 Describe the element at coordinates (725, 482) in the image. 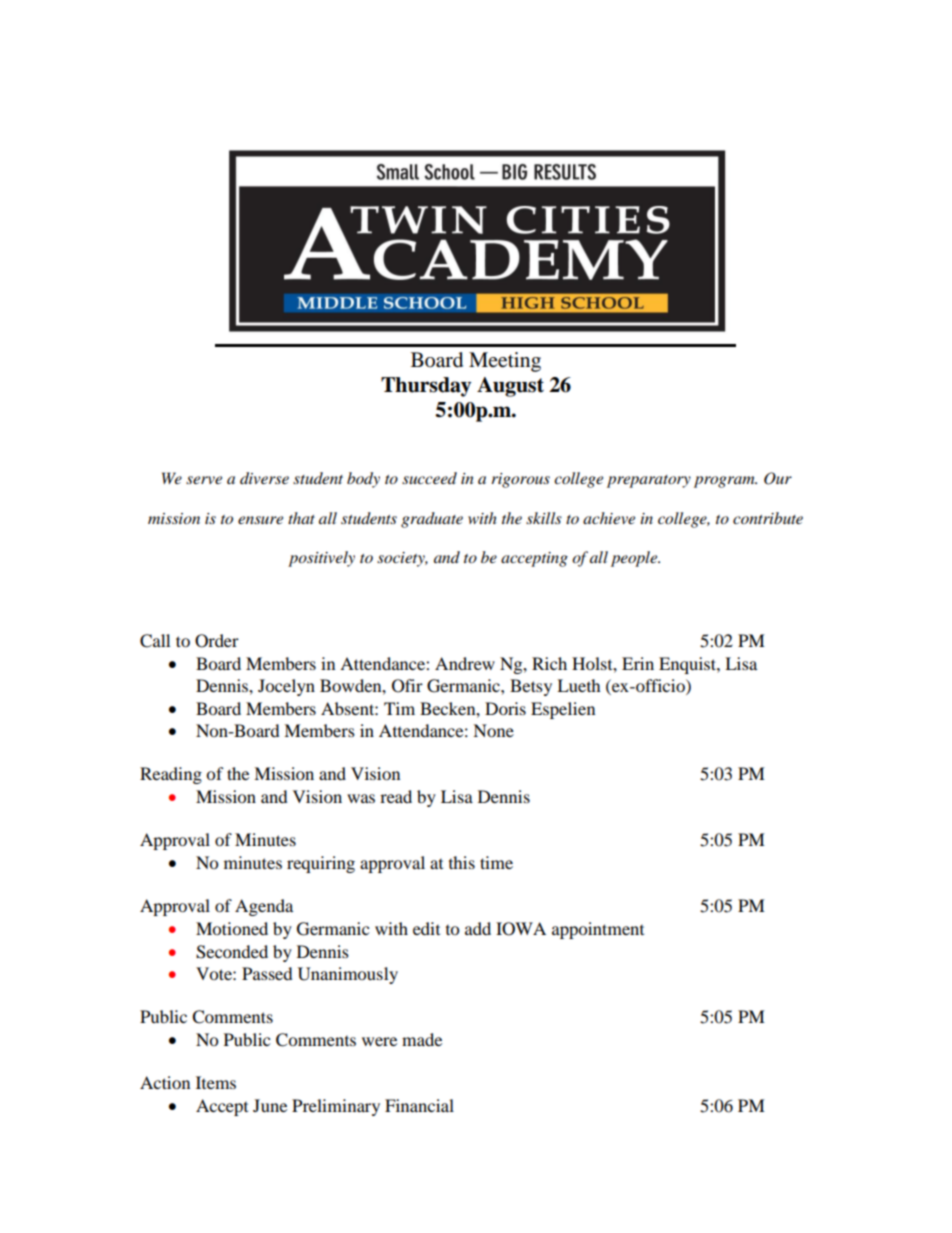

I see `program` at that location.
